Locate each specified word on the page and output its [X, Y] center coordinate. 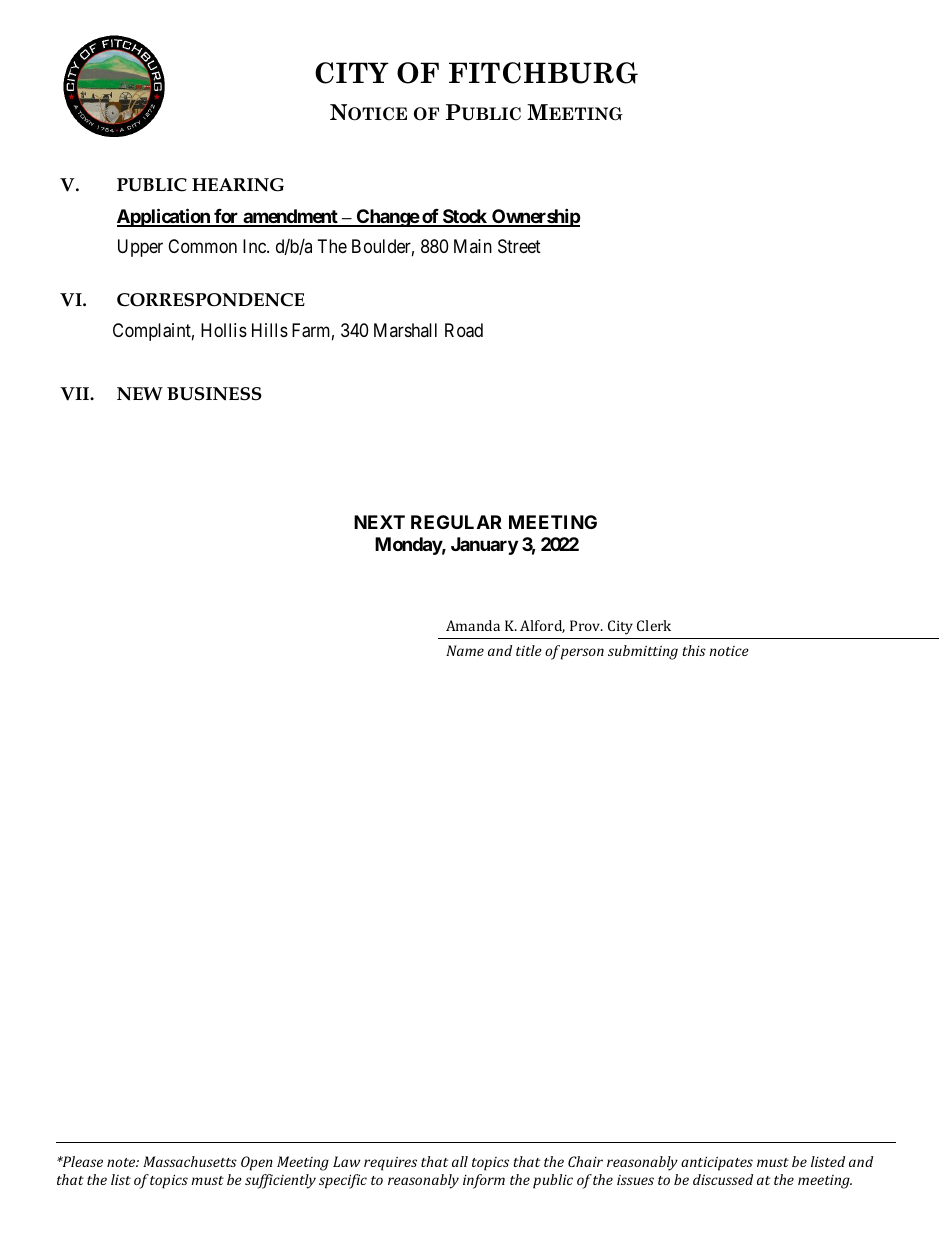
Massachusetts [190, 1161]
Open [257, 1163]
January [484, 546]
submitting [643, 652]
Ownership [535, 217]
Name [465, 650]
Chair [585, 1161]
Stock [464, 217]
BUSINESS [214, 394]
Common [202, 246]
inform [484, 1181]
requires [390, 1163]
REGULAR [456, 522]
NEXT [379, 522]
